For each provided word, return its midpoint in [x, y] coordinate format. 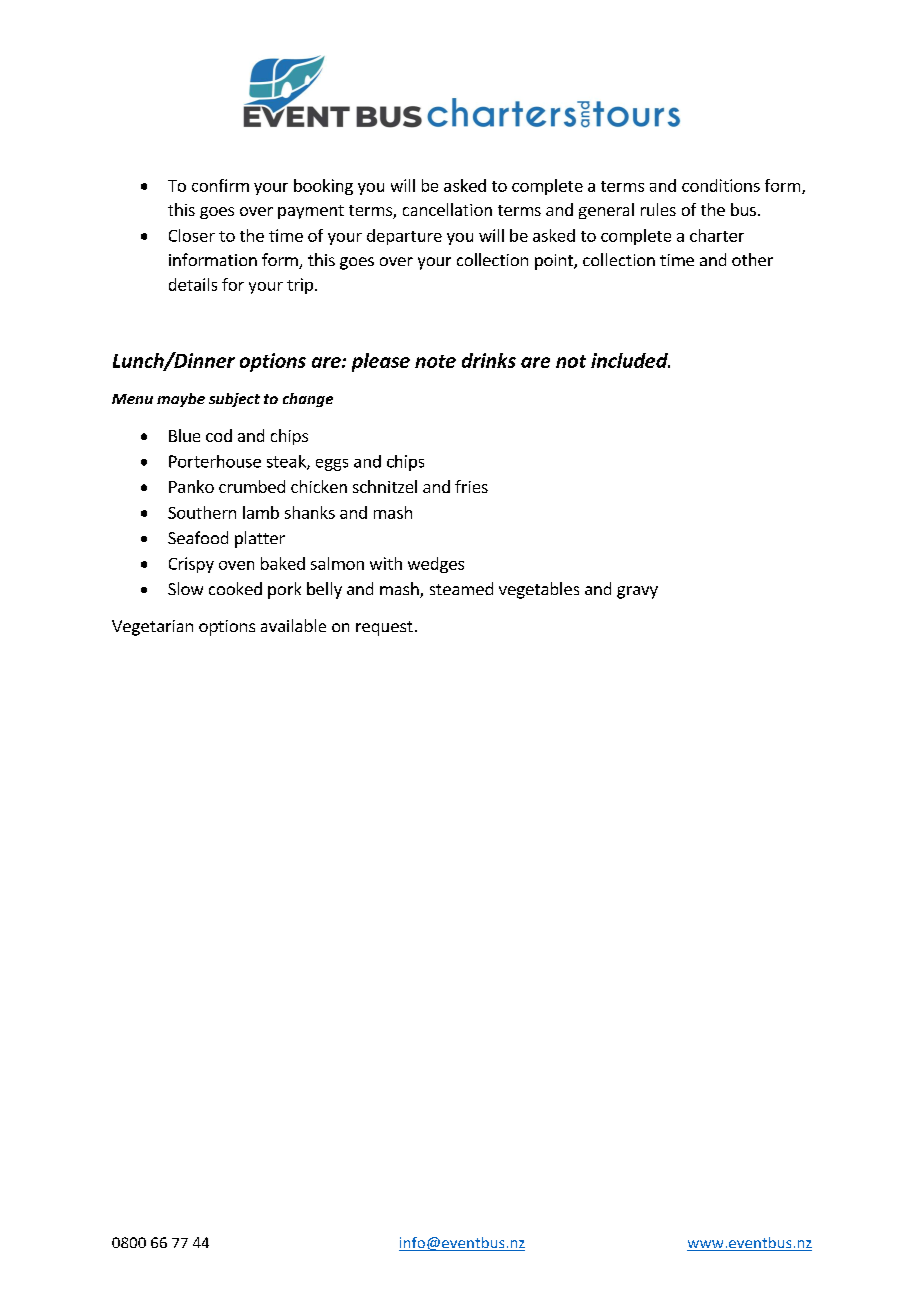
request [384, 628]
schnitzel [385, 486]
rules [658, 209]
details [193, 284]
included [630, 360]
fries [471, 486]
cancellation [447, 209]
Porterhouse [215, 461]
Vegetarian [152, 628]
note [435, 361]
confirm [220, 185]
